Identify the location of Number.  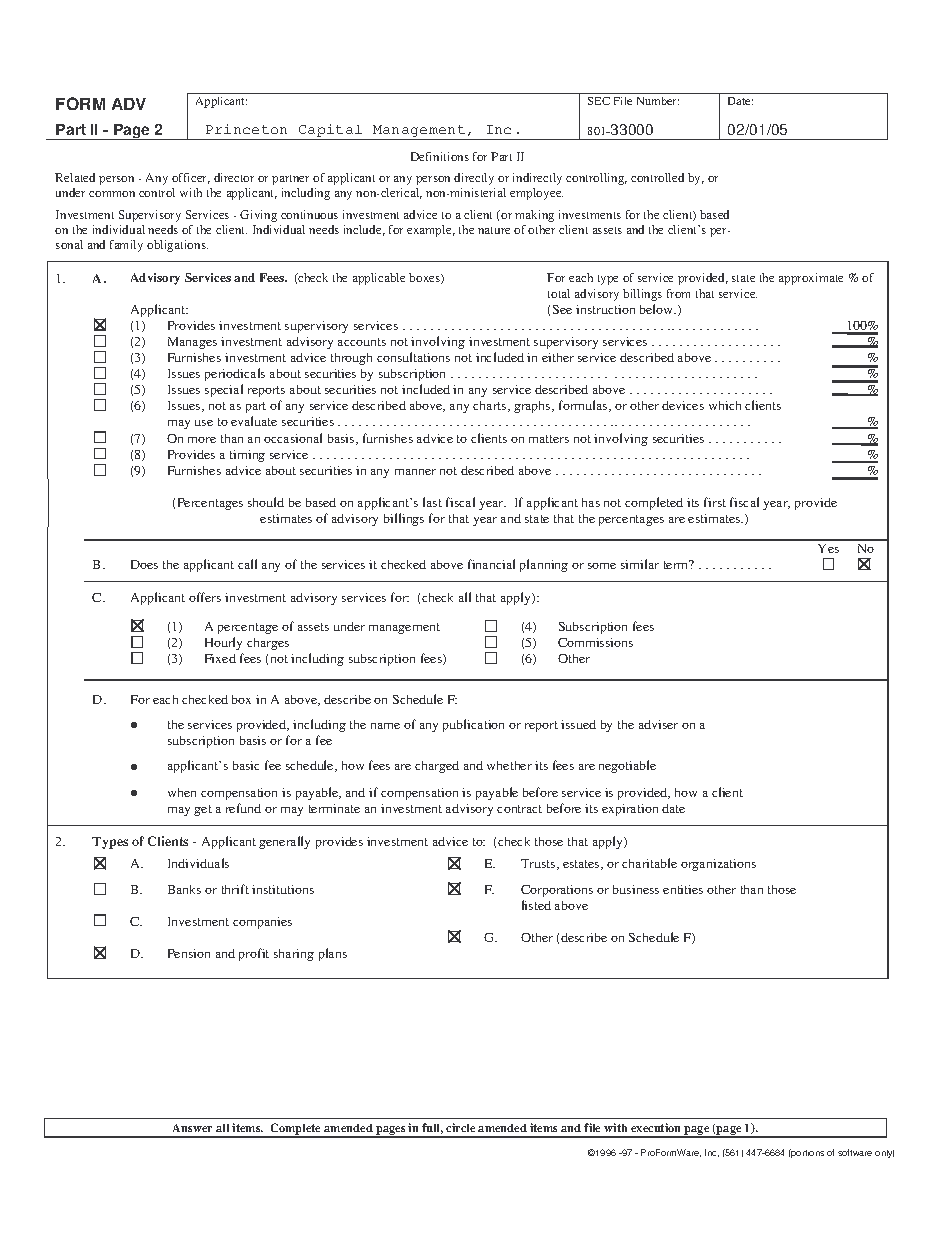
(658, 101).
